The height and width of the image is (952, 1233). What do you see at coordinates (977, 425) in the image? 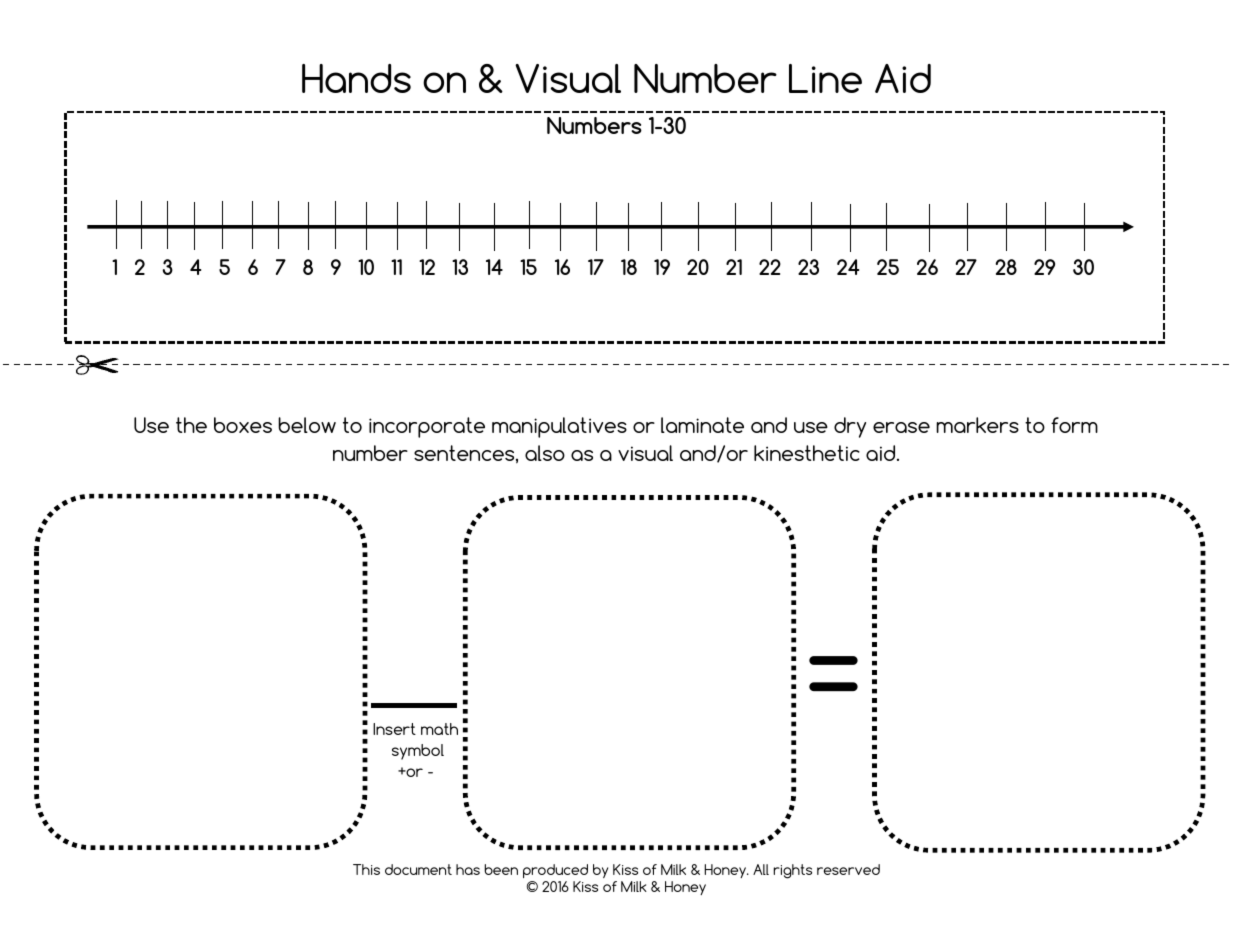
I see `markers` at bounding box center [977, 425].
